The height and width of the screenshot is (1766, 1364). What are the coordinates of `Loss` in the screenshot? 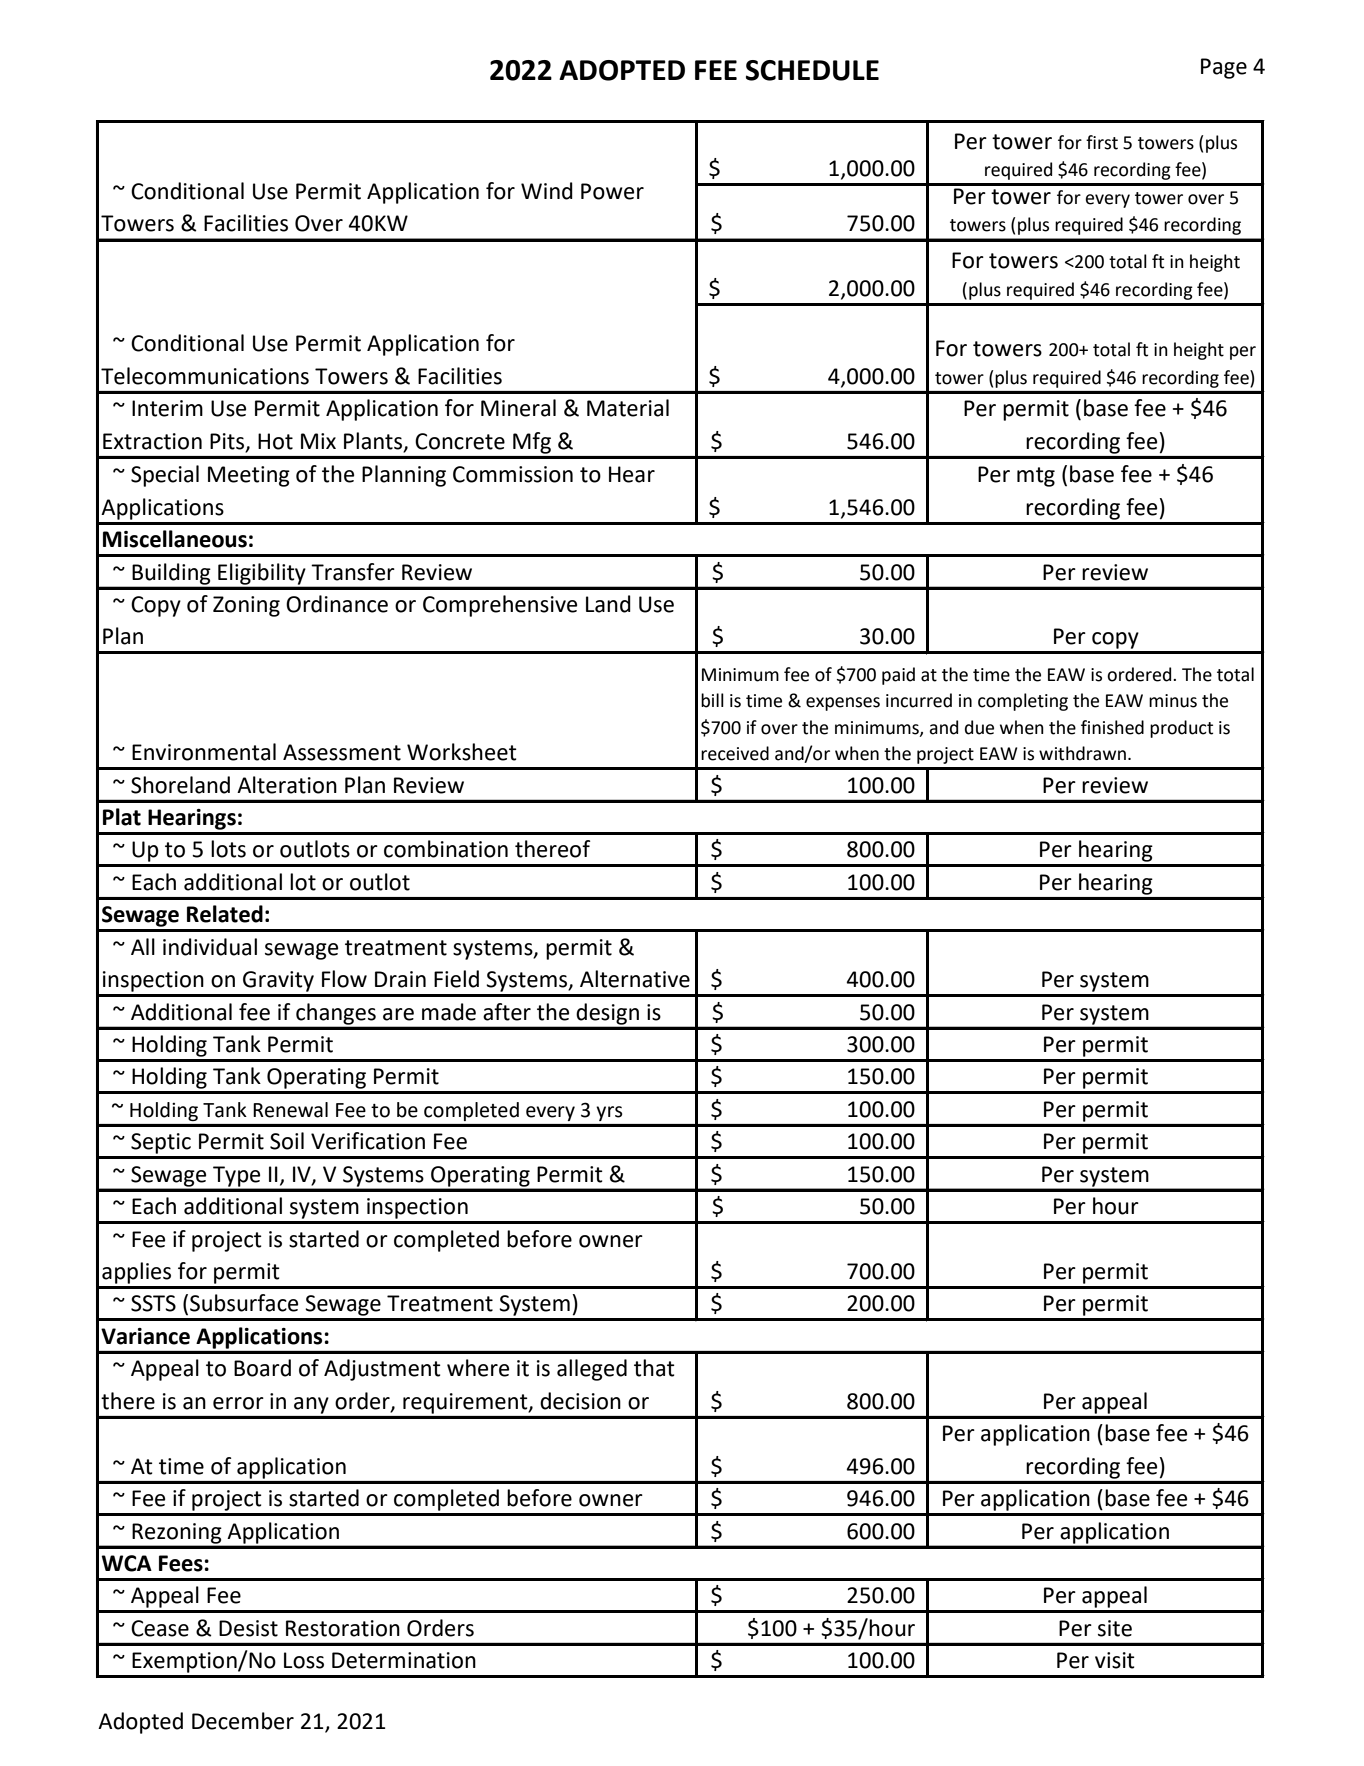 It's located at (304, 1660).
